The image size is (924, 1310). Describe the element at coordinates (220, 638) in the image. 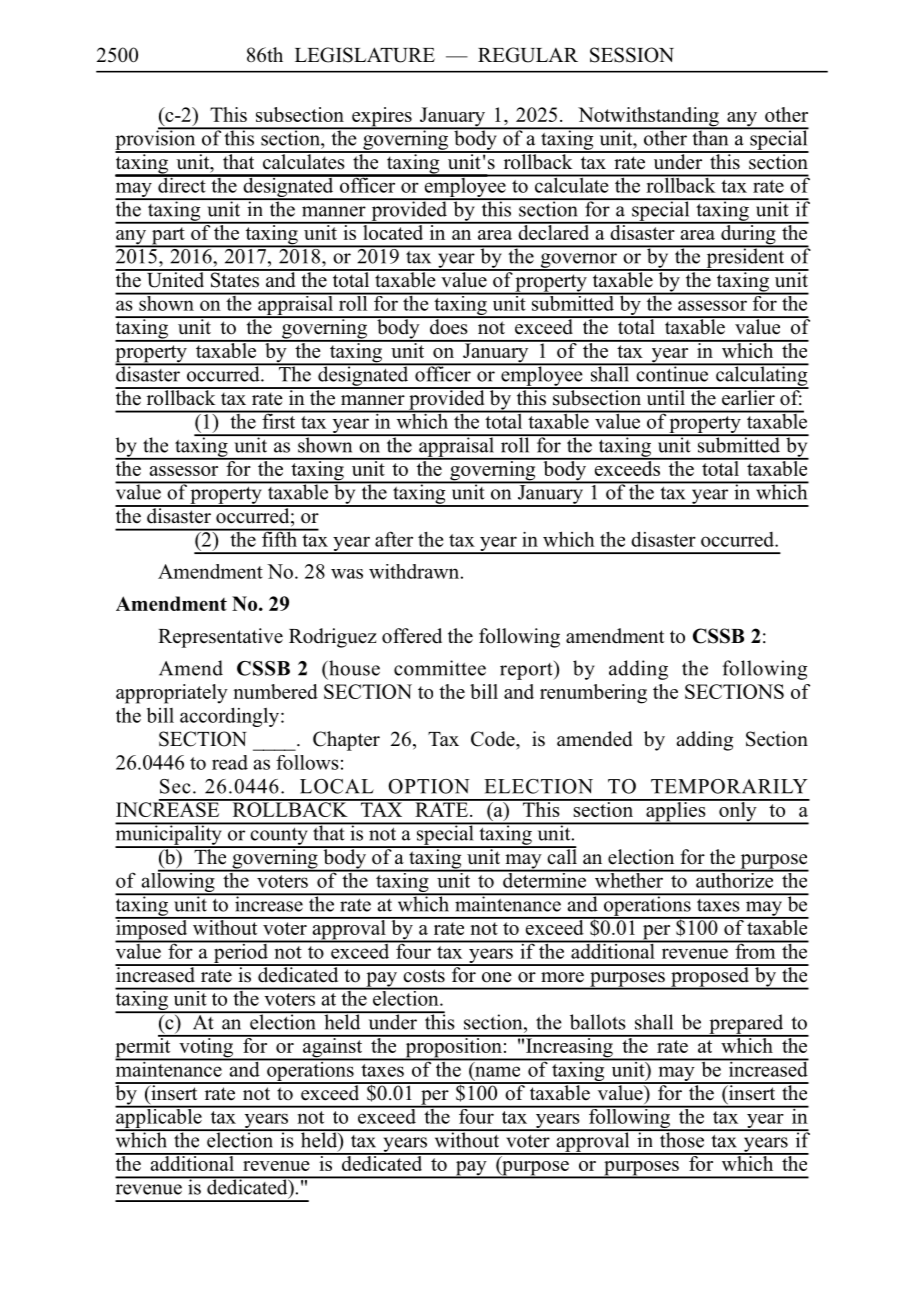

I see `Representative` at that location.
